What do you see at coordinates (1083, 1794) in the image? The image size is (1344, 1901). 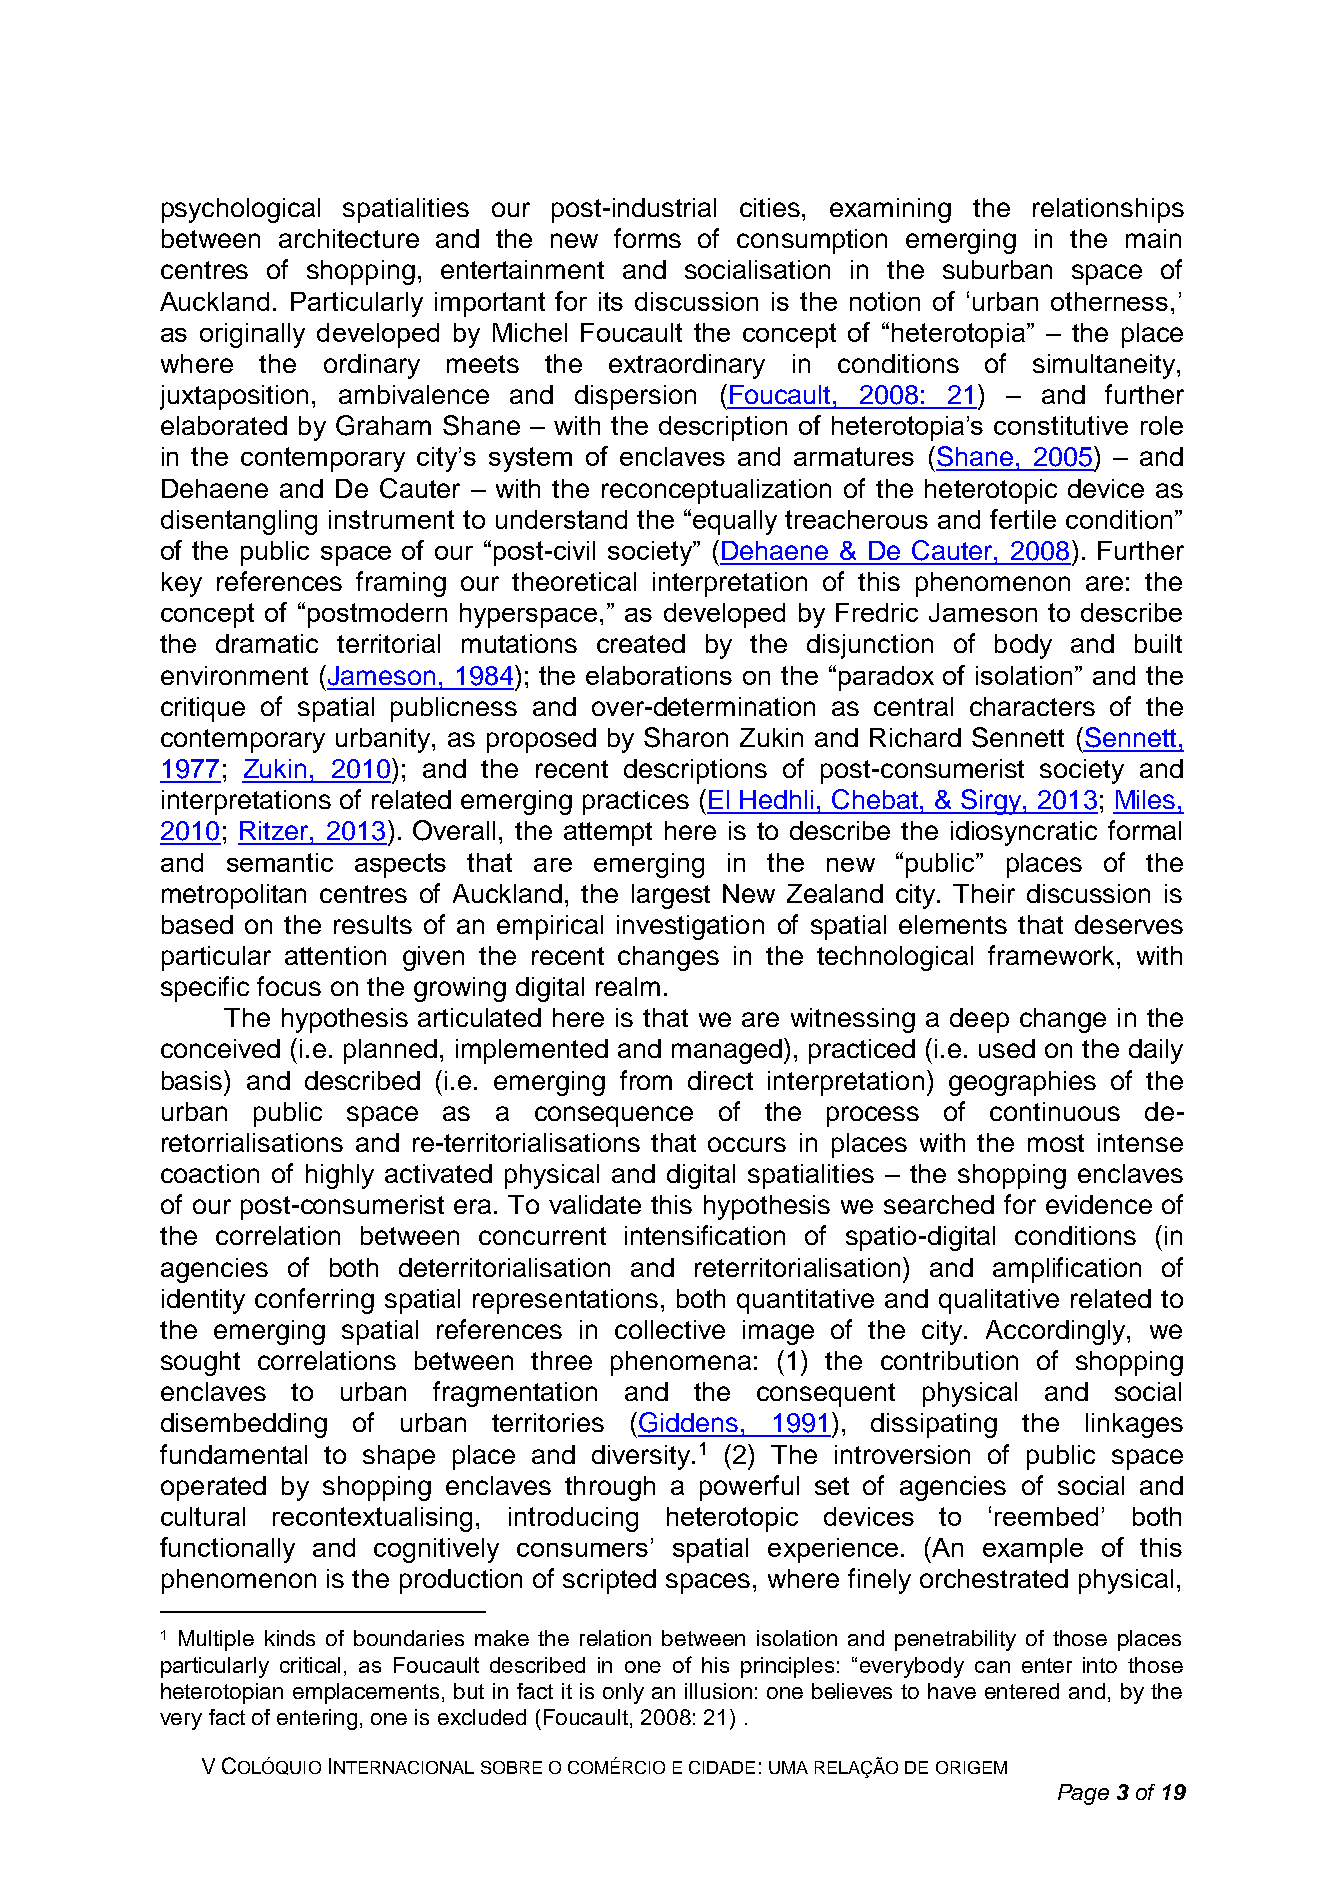 I see `Page` at bounding box center [1083, 1794].
